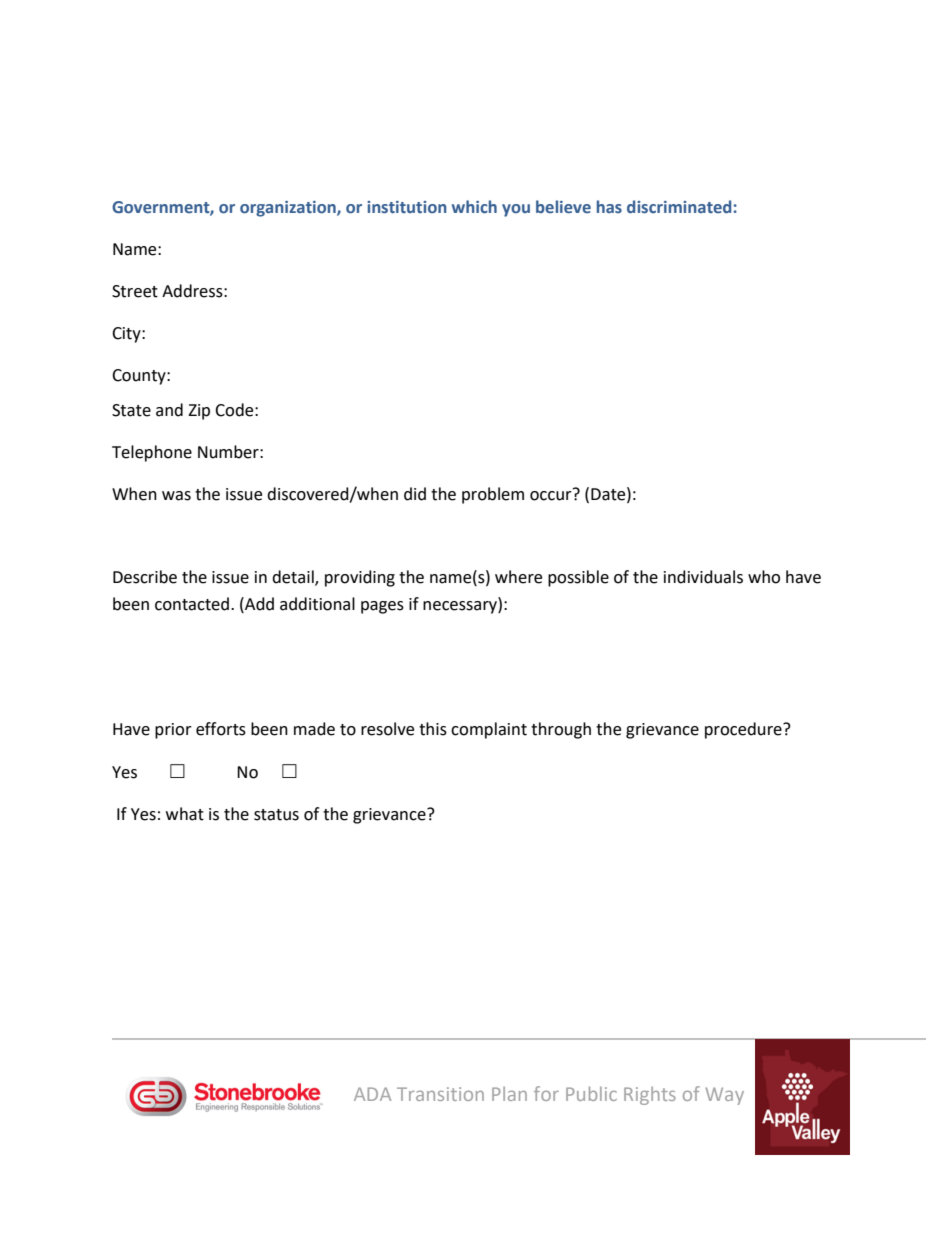 The image size is (952, 1233). Describe the element at coordinates (192, 604) in the screenshot. I see `contacted` at that location.
